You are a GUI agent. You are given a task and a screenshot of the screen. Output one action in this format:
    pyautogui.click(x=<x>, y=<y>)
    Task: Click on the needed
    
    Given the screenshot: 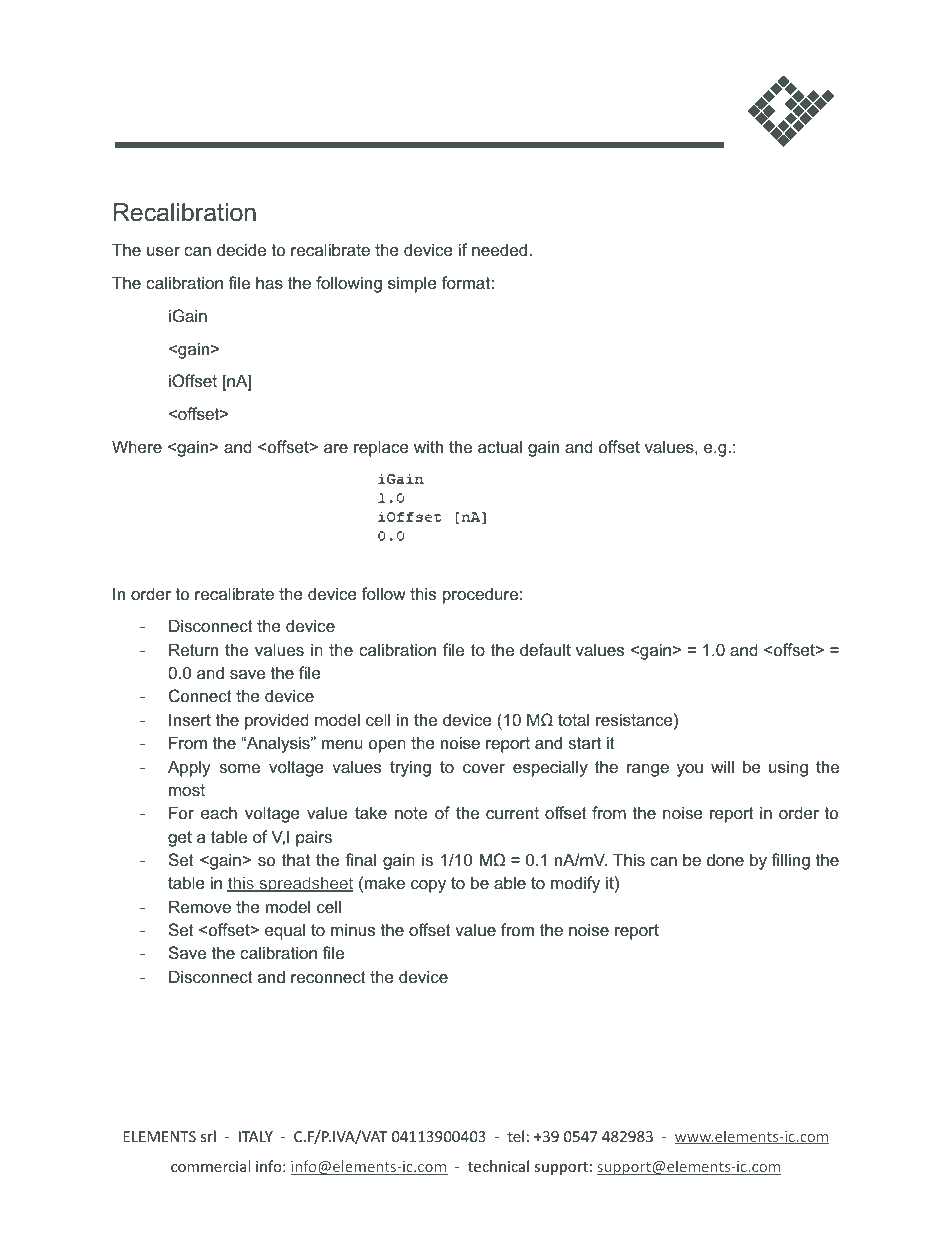 What is the action you would take?
    pyautogui.click(x=499, y=249)
